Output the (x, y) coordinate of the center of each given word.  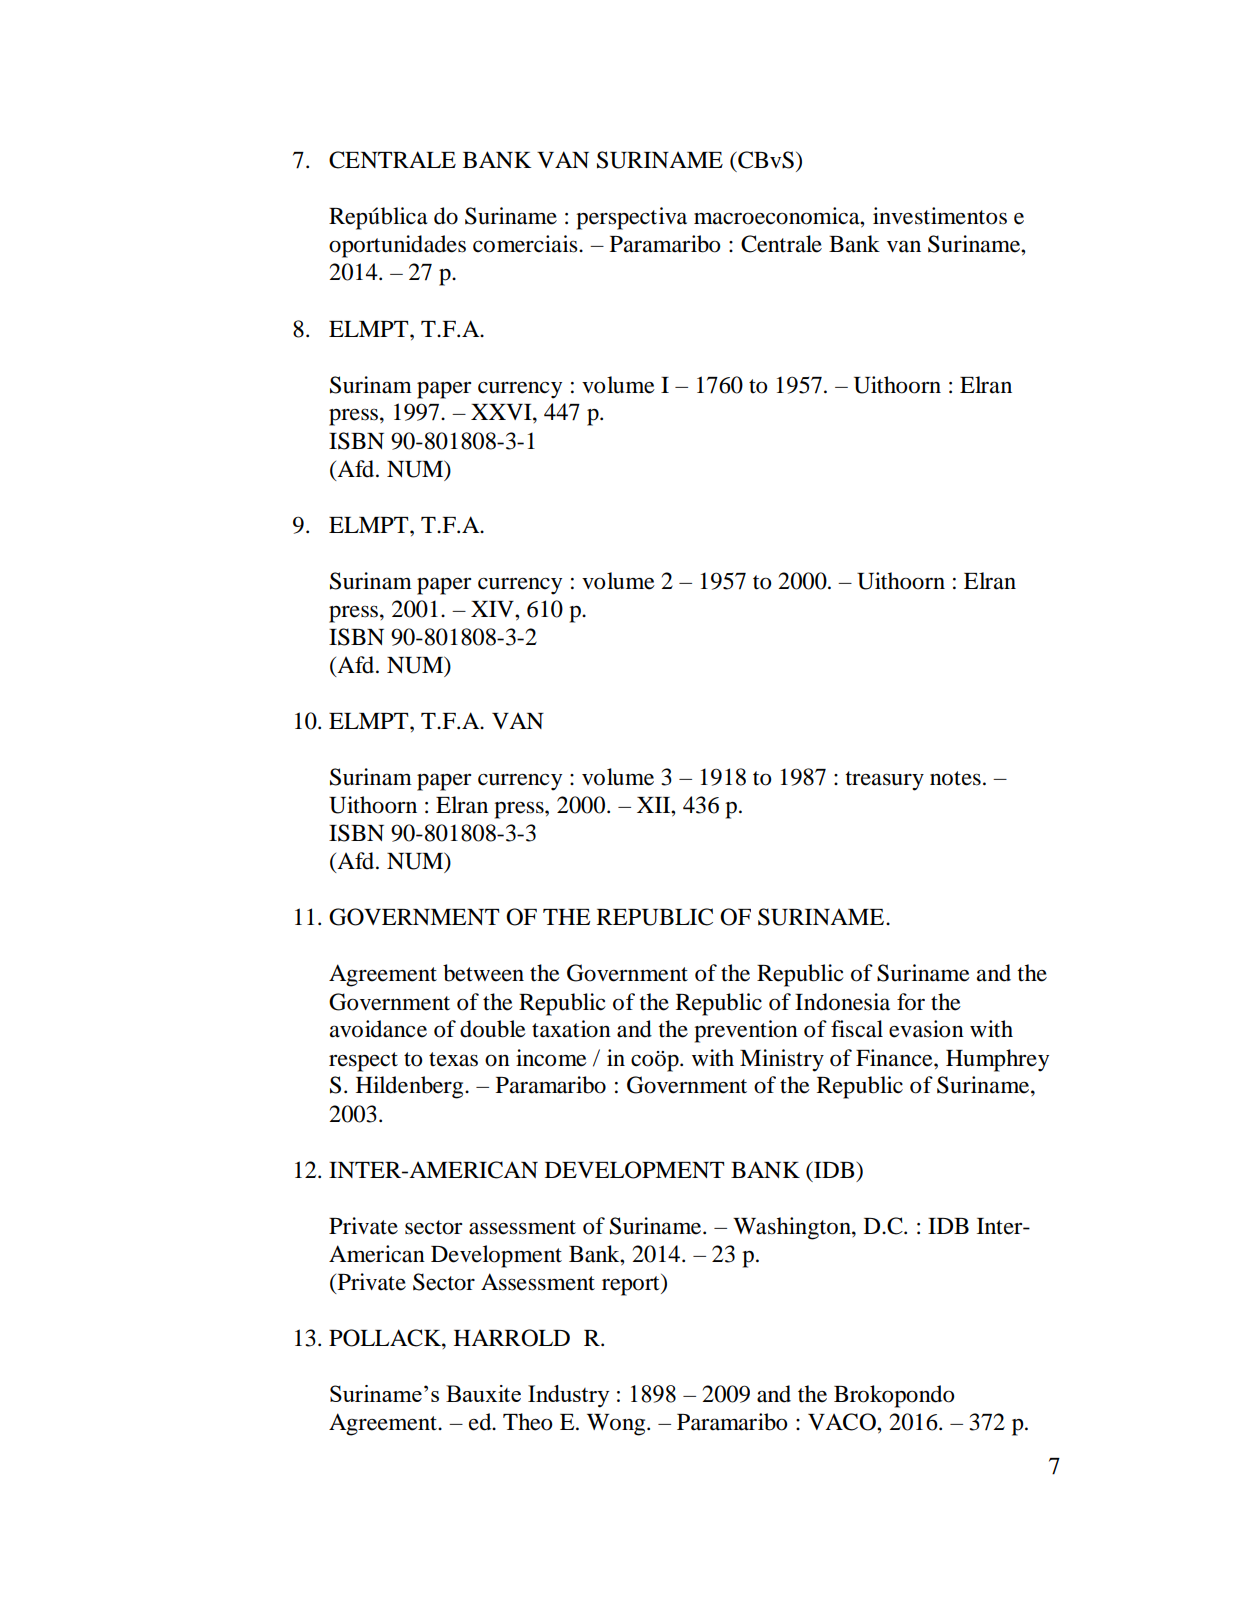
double (493, 1029)
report (632, 1285)
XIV (493, 609)
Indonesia (842, 1002)
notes (955, 778)
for (911, 1002)
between (483, 973)
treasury (885, 781)
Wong (617, 1425)
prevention (746, 1031)
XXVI (502, 412)
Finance (895, 1058)
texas (453, 1059)
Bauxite (483, 1393)
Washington (793, 1228)
